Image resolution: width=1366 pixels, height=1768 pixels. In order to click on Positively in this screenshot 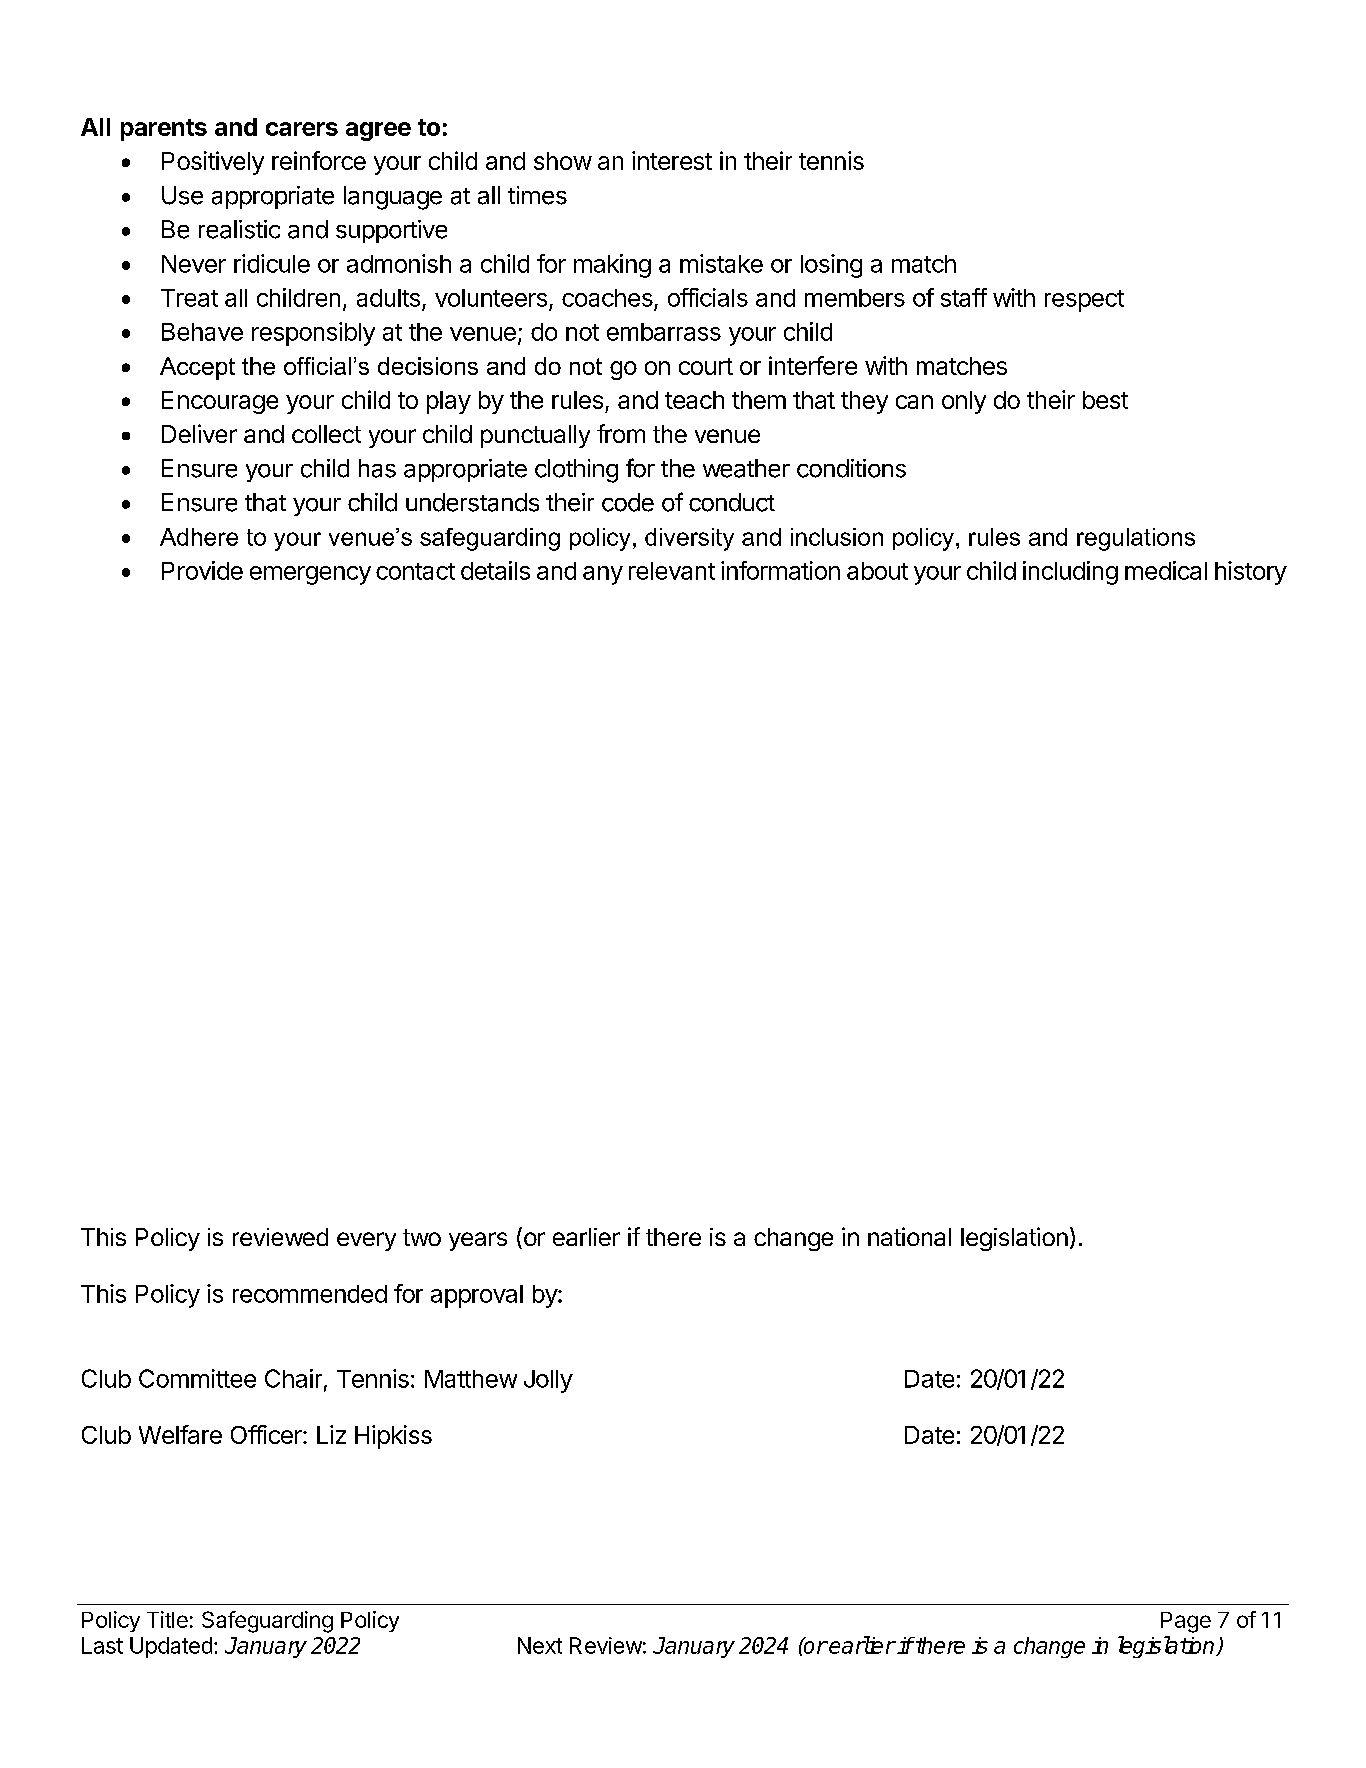, I will do `click(213, 163)`.
